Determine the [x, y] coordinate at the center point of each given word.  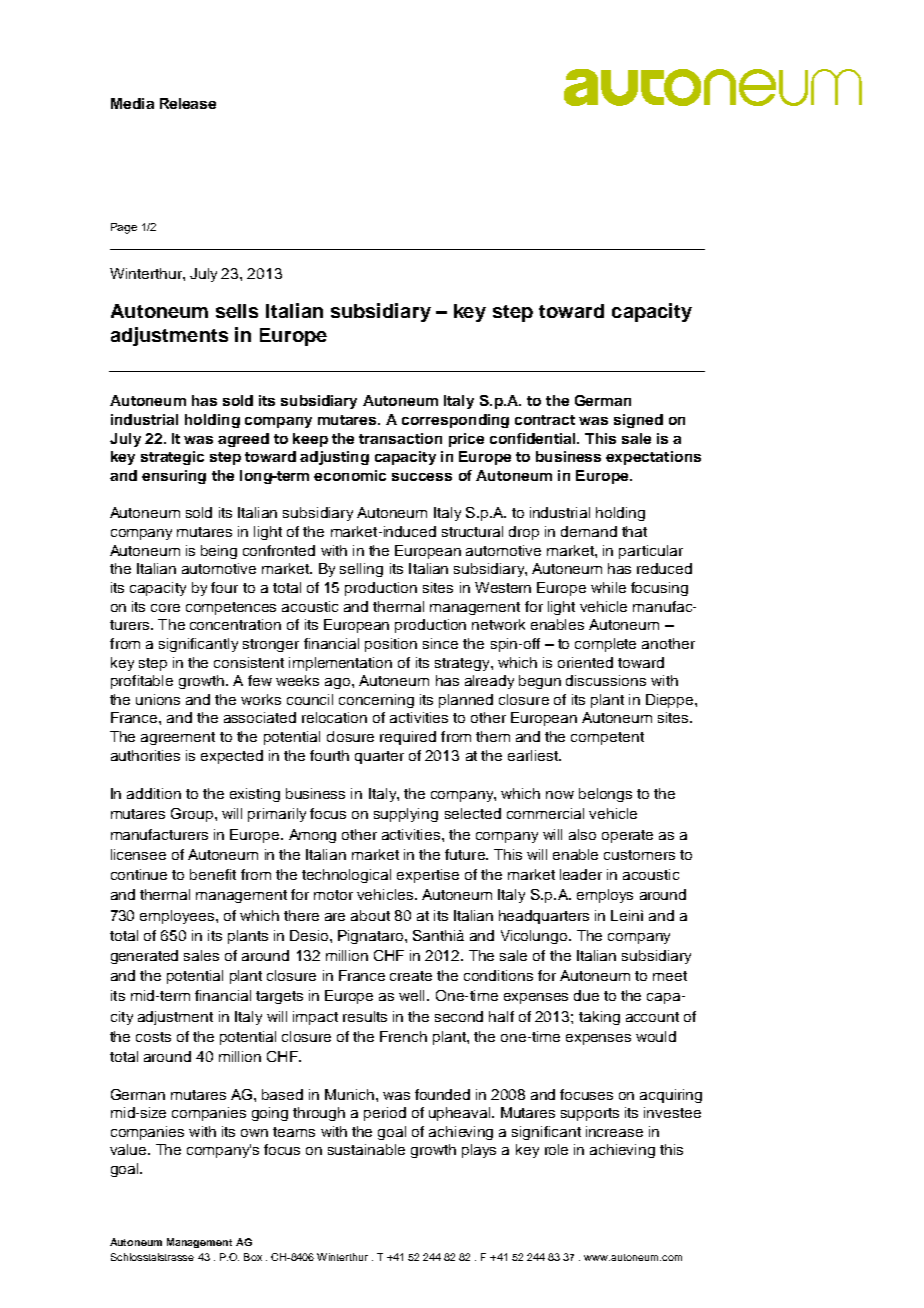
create [411, 976]
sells [237, 311]
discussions [606, 680]
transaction [400, 438]
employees [178, 917]
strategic [172, 458]
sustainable [366, 1149]
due [586, 995]
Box [253, 1257]
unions [158, 699]
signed [638, 421]
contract [545, 420]
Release [188, 103]
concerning [376, 701]
